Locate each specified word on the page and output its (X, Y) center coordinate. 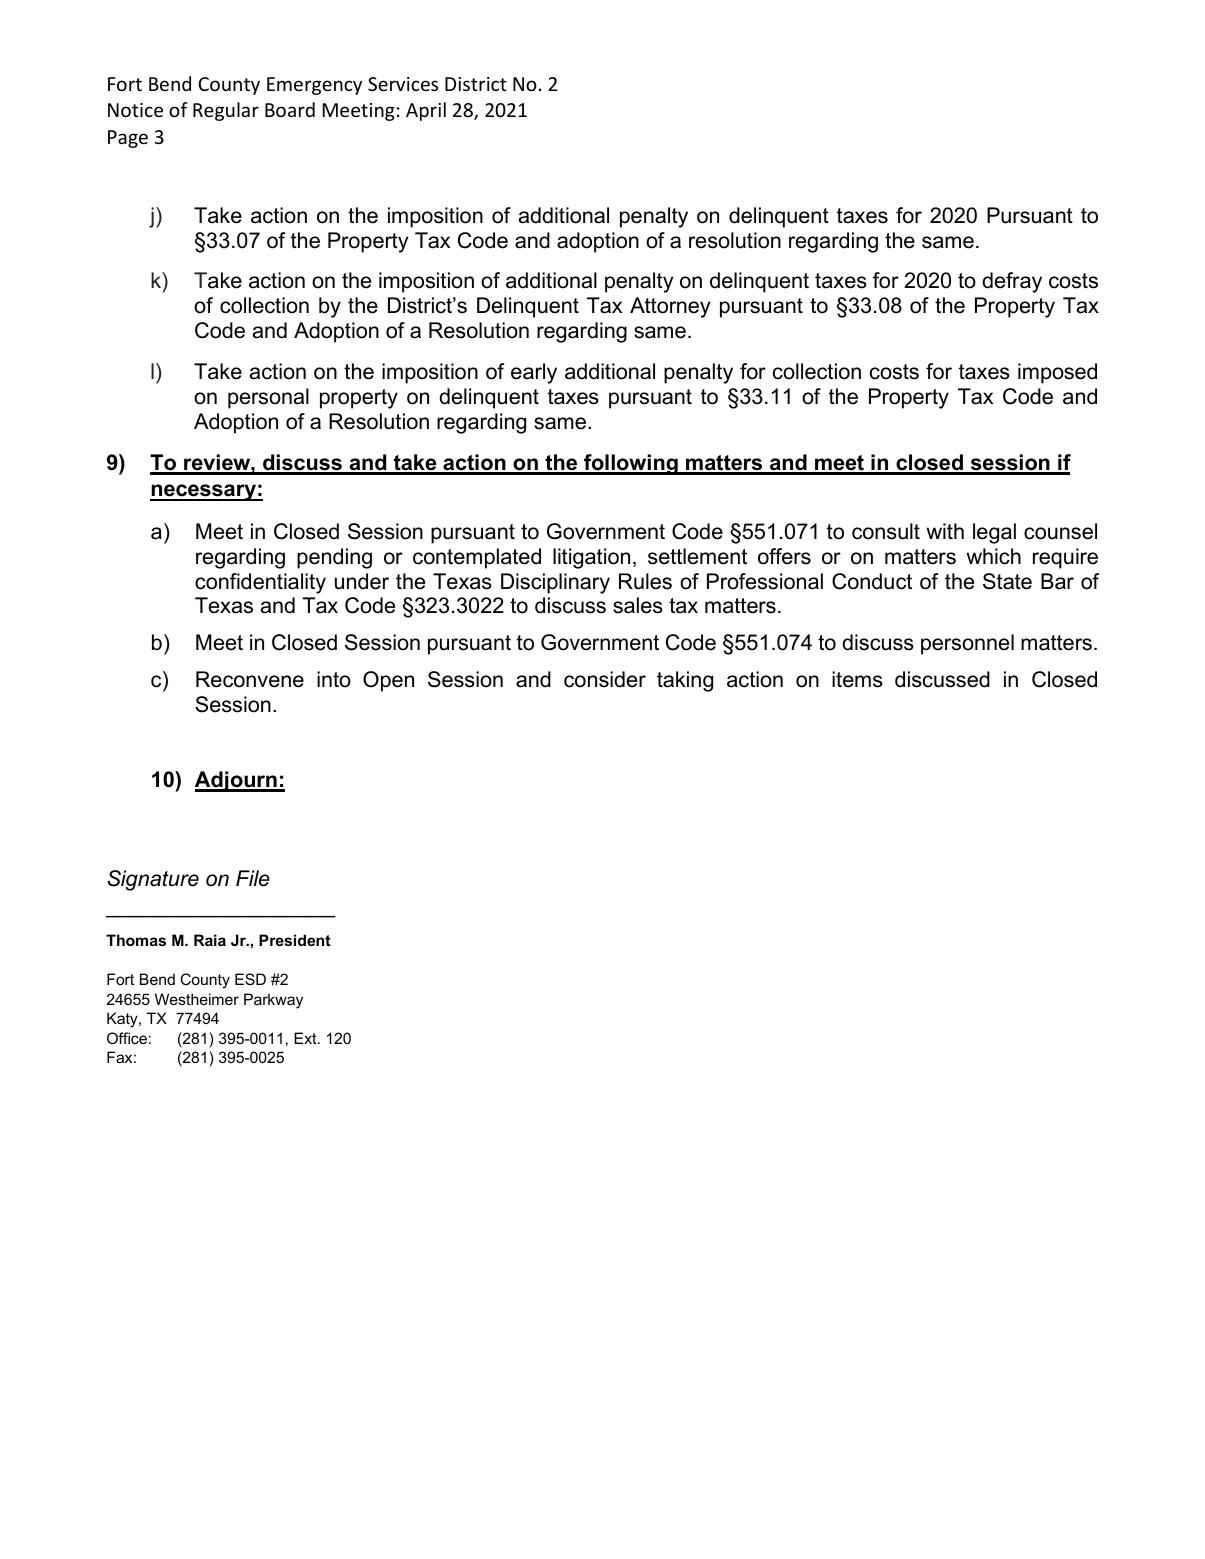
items (857, 679)
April (426, 111)
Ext (306, 1038)
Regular (226, 111)
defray (1012, 282)
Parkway (273, 1001)
